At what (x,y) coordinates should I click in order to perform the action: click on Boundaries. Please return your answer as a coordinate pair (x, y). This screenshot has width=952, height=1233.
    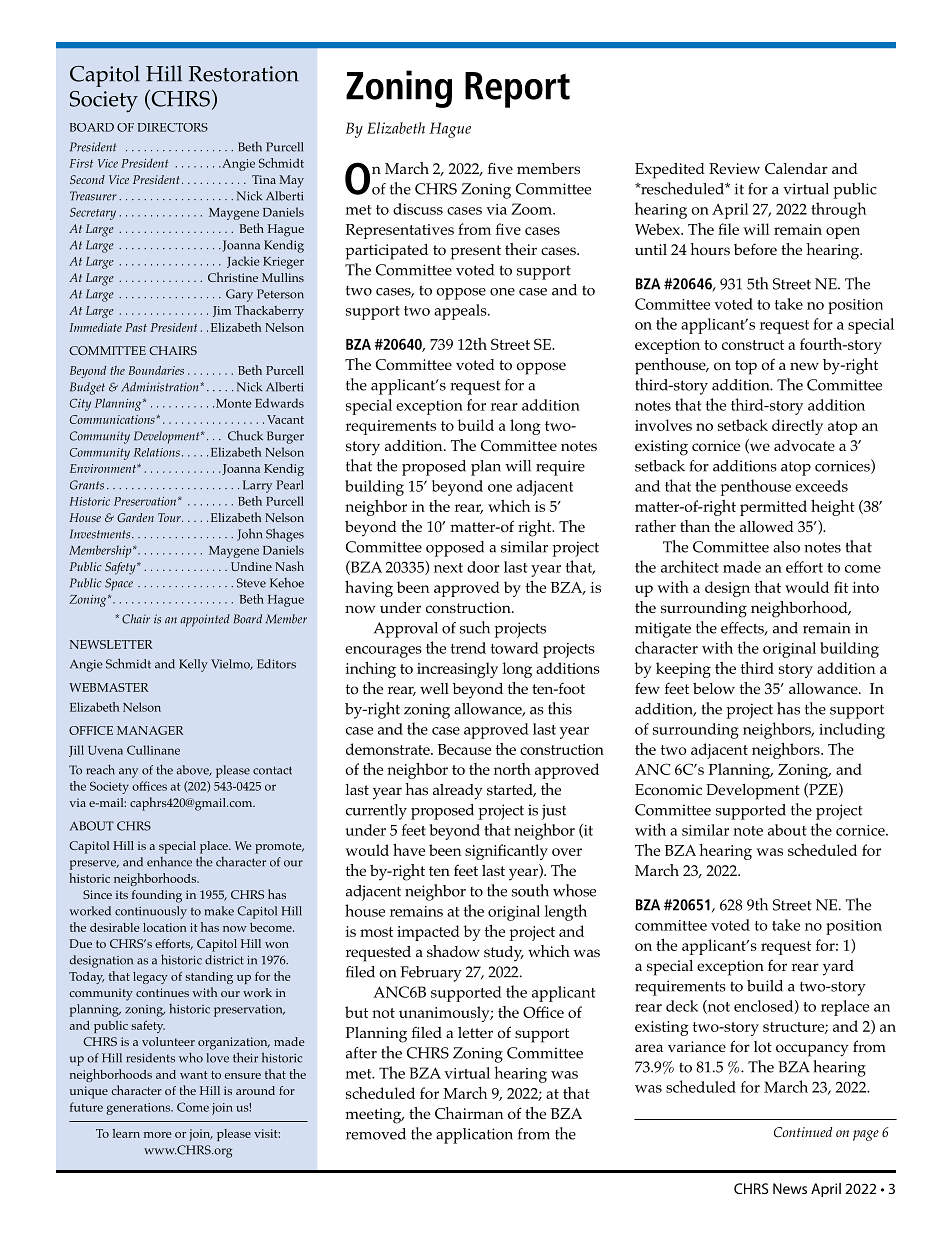
    Looking at the image, I should click on (156, 370).
